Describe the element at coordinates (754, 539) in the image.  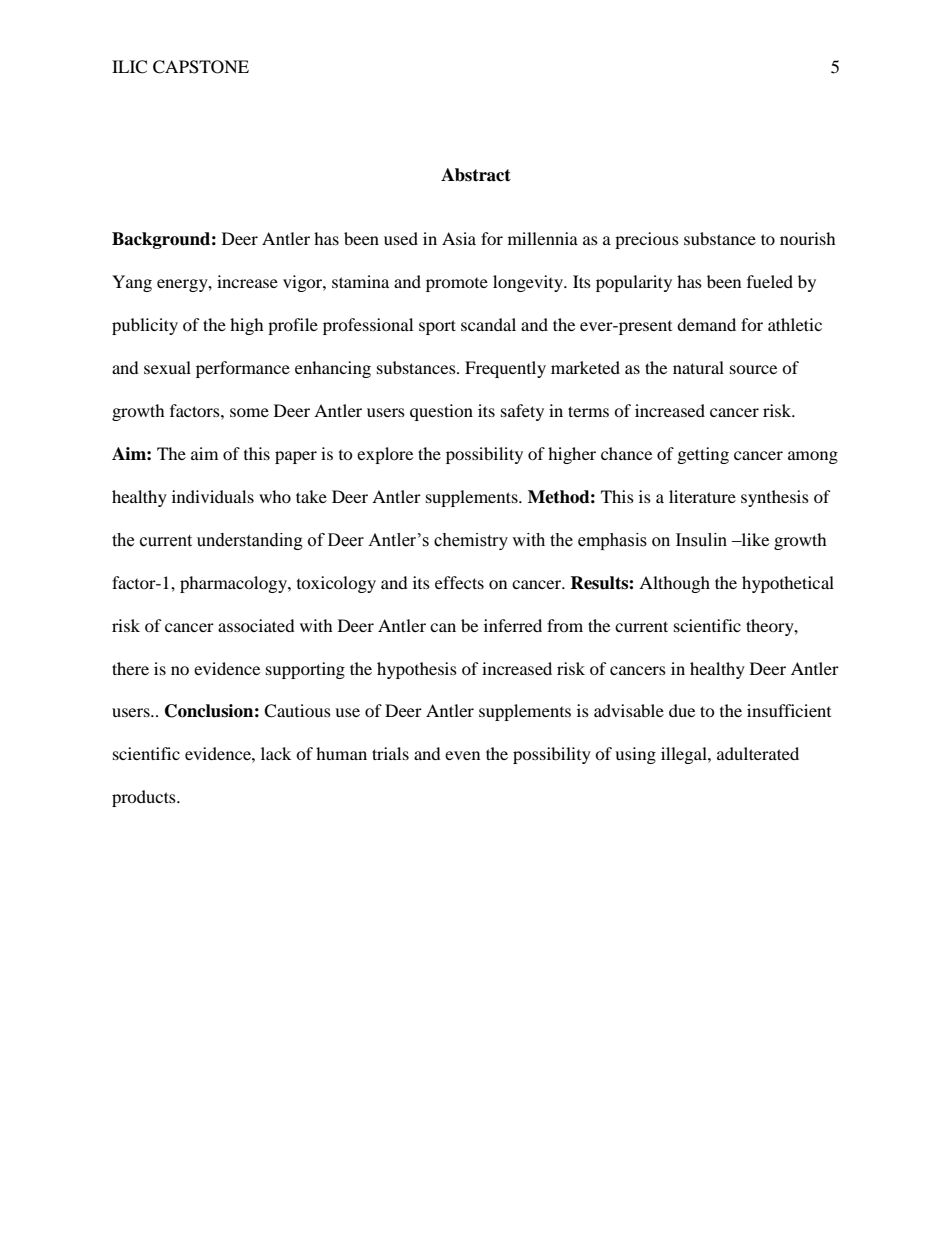
I see `like` at that location.
